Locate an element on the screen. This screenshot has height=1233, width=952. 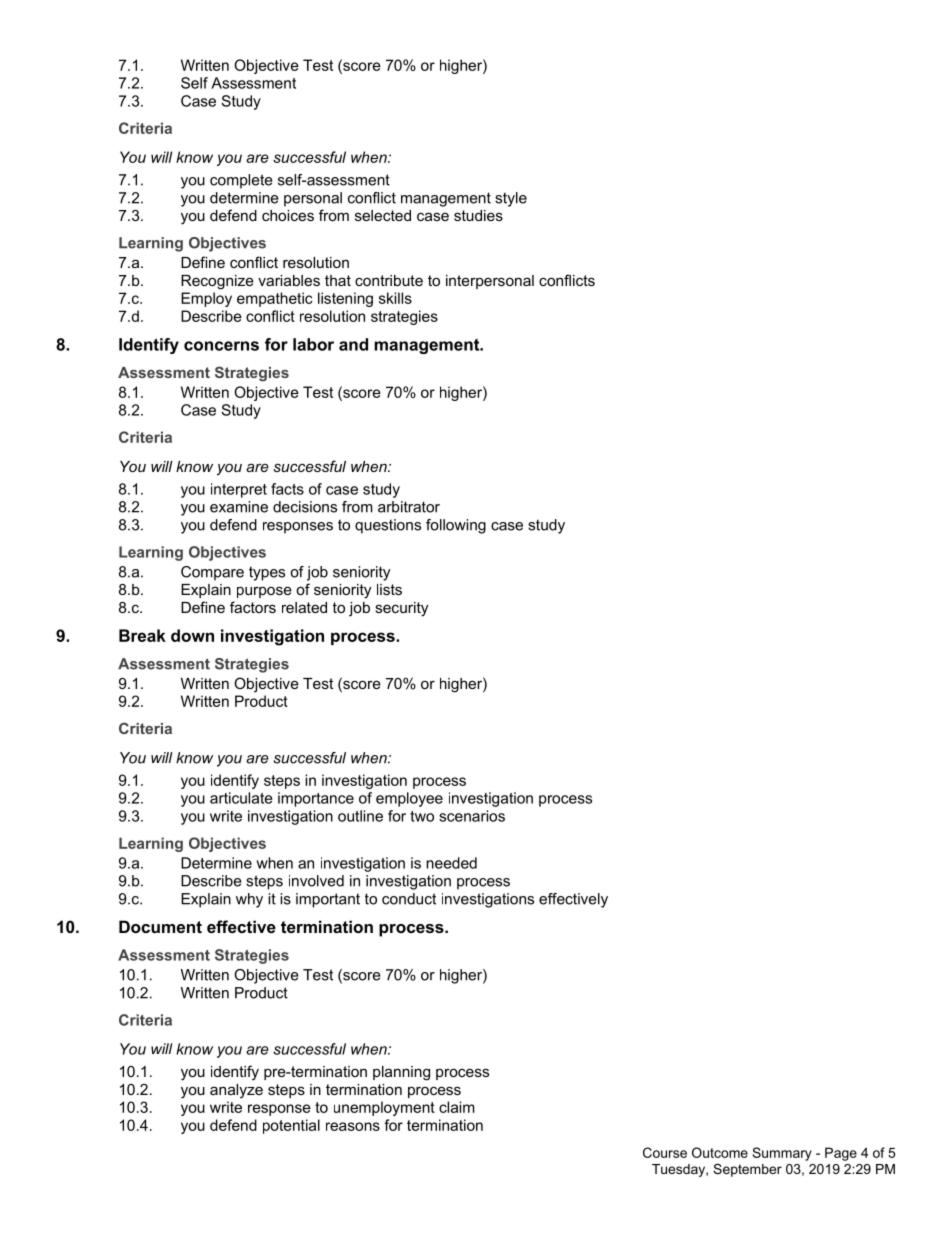
Summary is located at coordinates (782, 1154).
